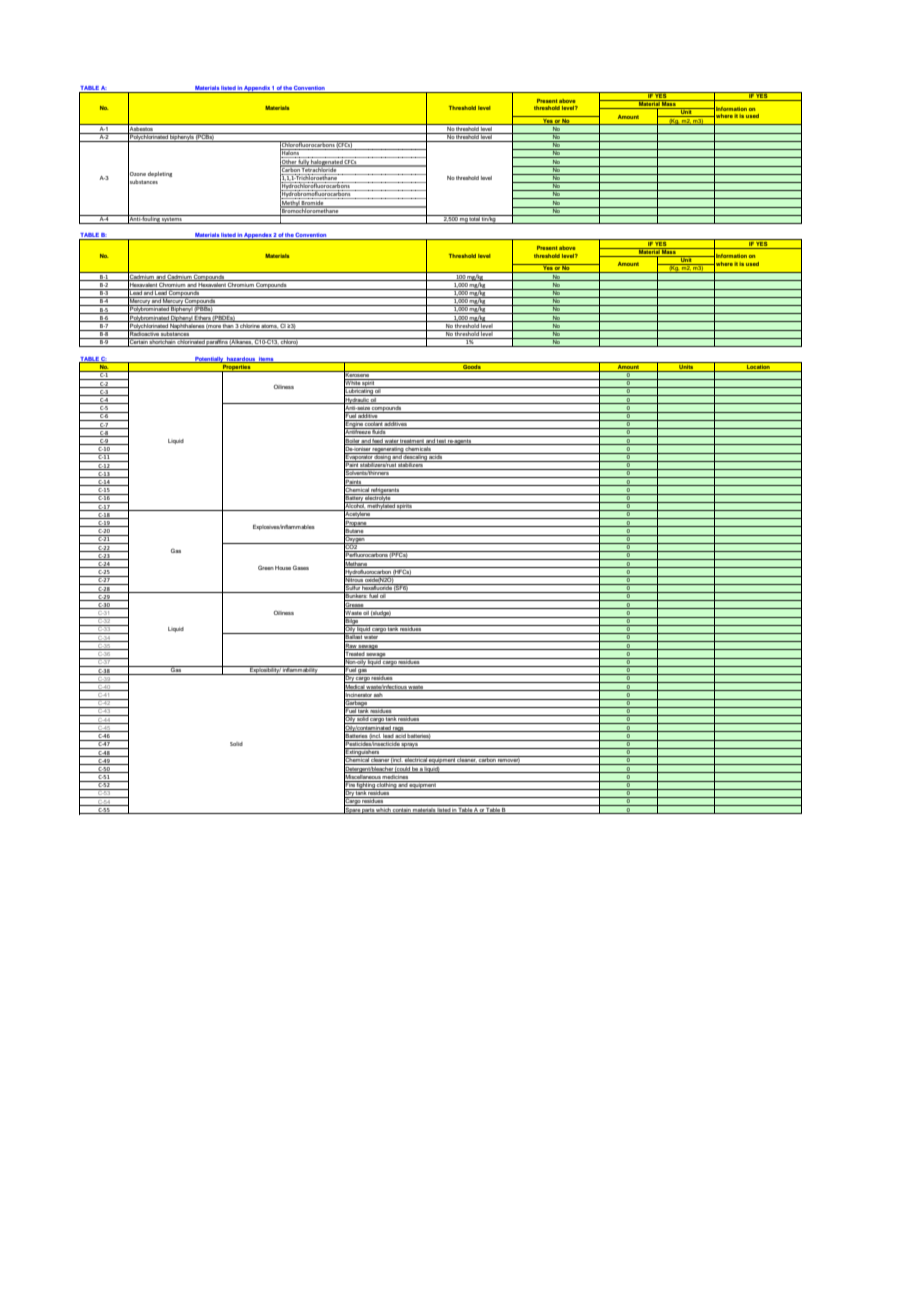  I want to click on Green, so click(266, 567).
